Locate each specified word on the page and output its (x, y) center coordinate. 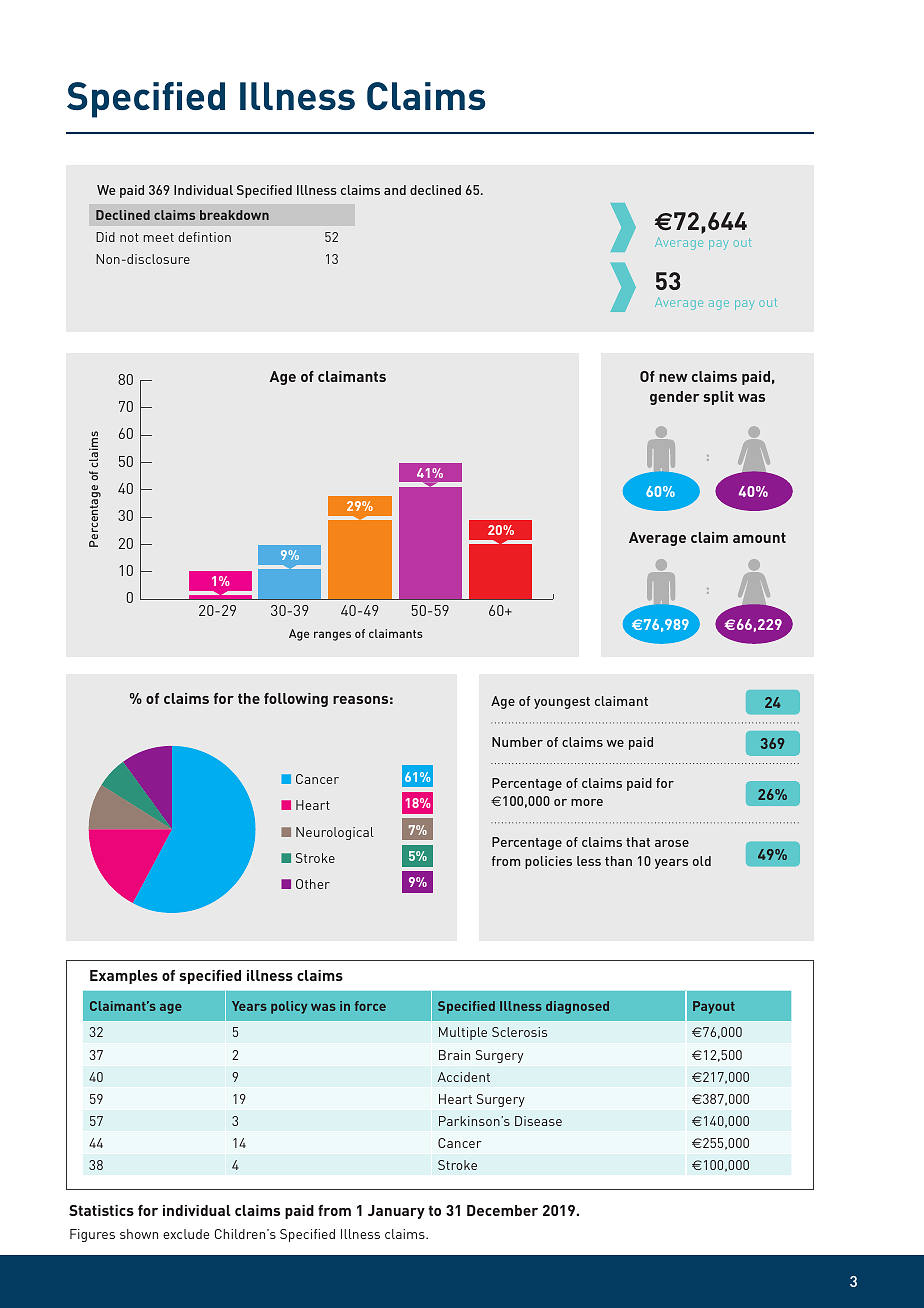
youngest (562, 703)
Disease (538, 1121)
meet (159, 237)
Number (517, 742)
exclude (186, 1234)
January (396, 1212)
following (296, 700)
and (395, 190)
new (673, 378)
